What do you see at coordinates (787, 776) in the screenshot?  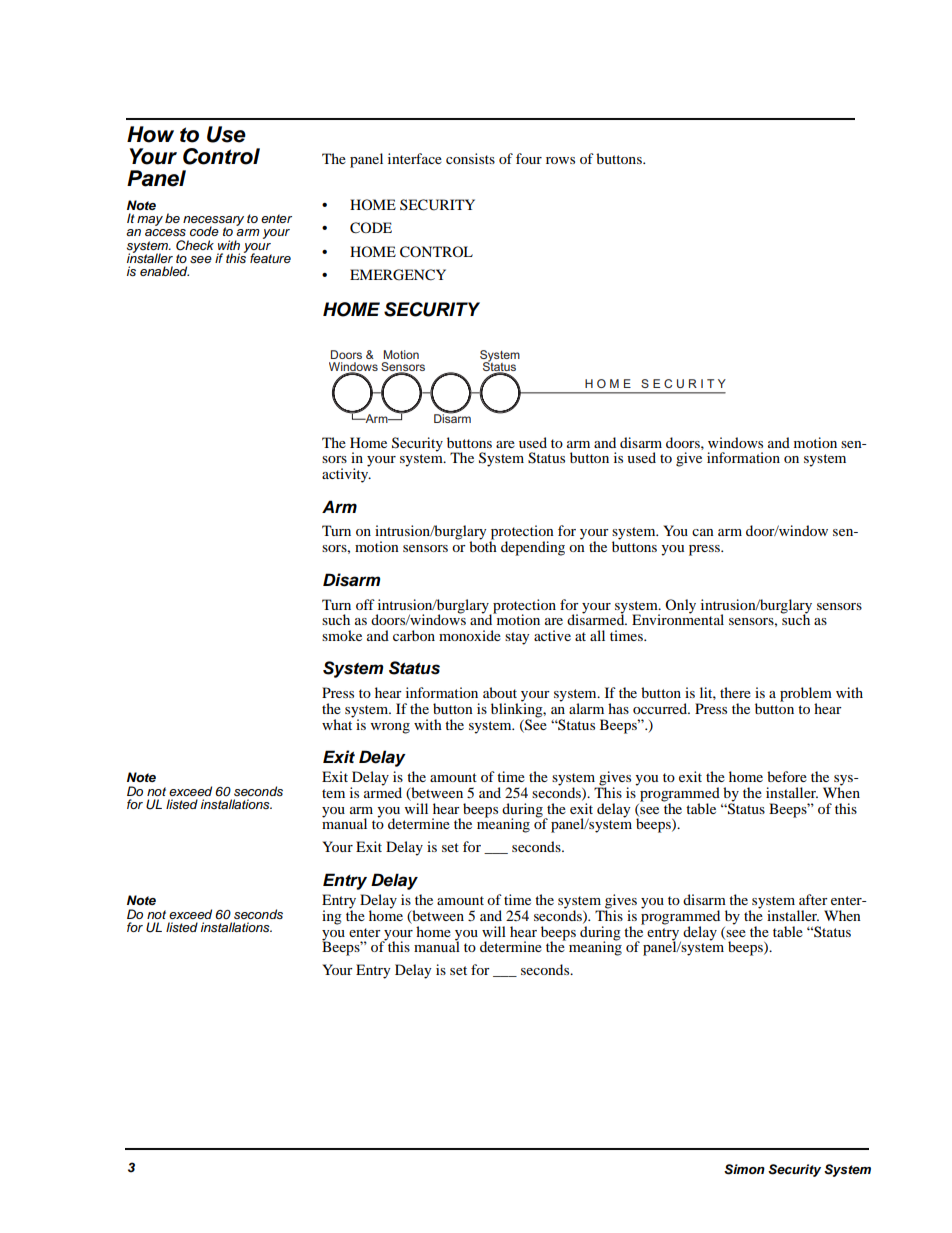 I see `before` at bounding box center [787, 776].
